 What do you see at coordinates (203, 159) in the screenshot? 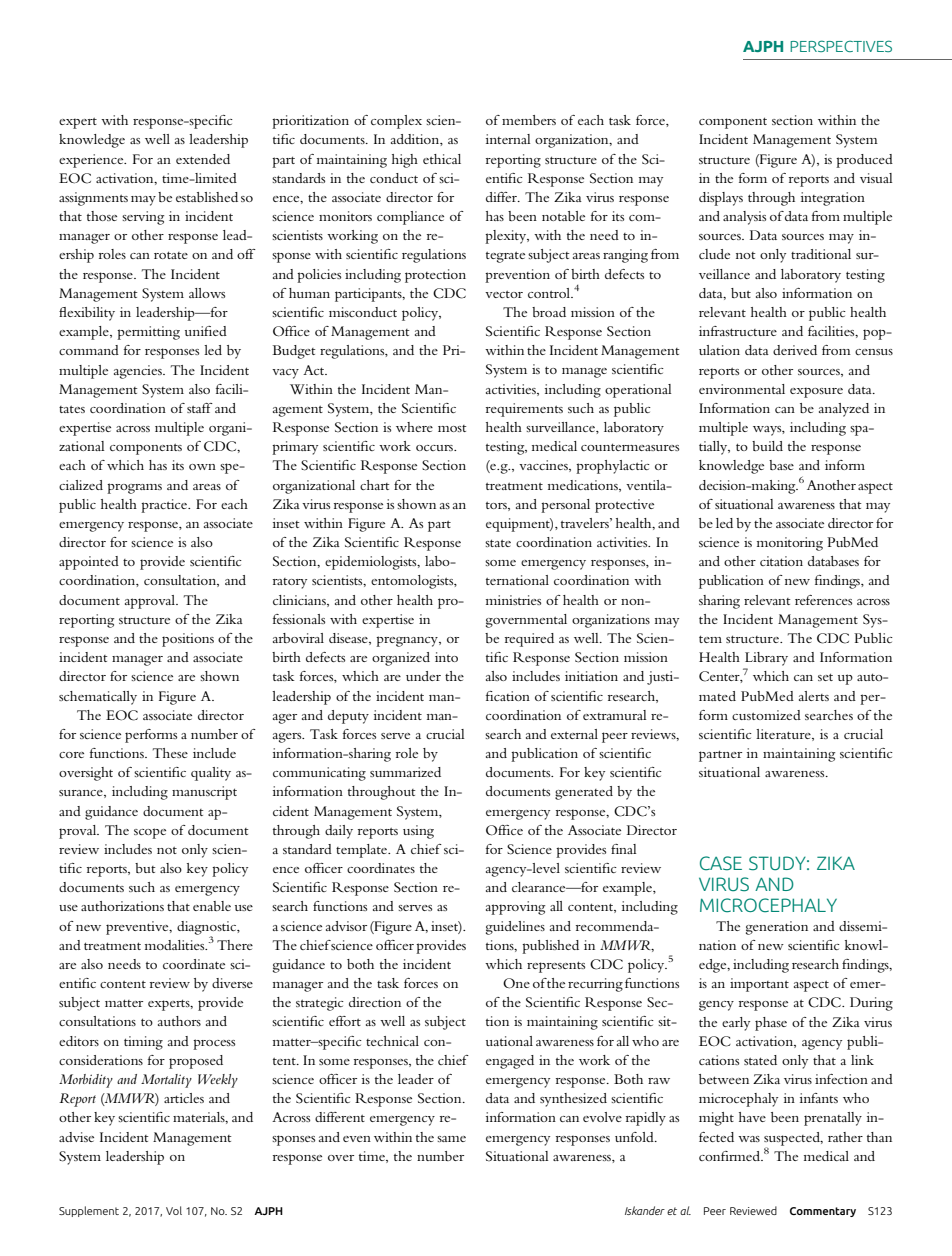
I see `extended` at bounding box center [203, 159].
